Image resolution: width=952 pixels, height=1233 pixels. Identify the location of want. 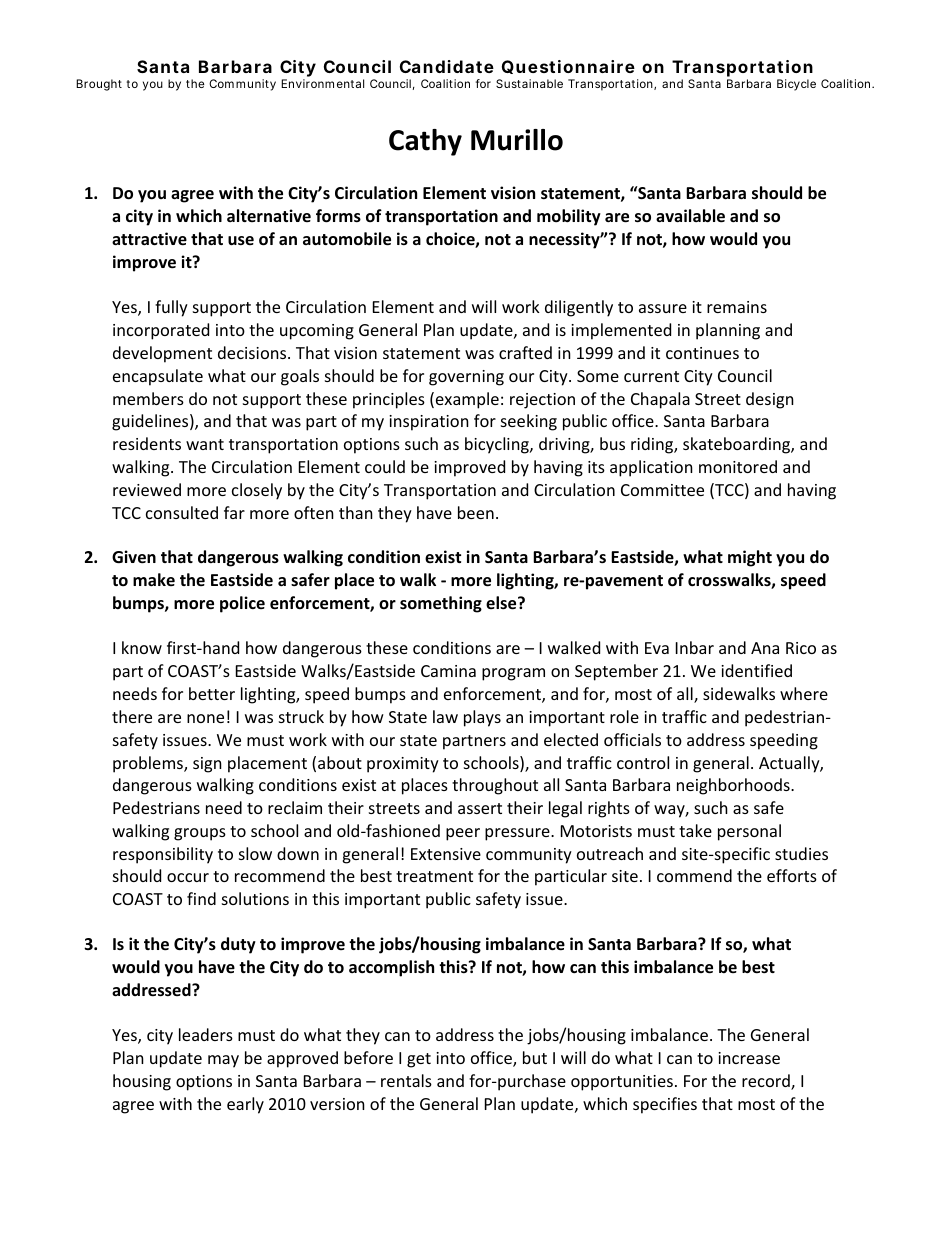
(205, 444).
